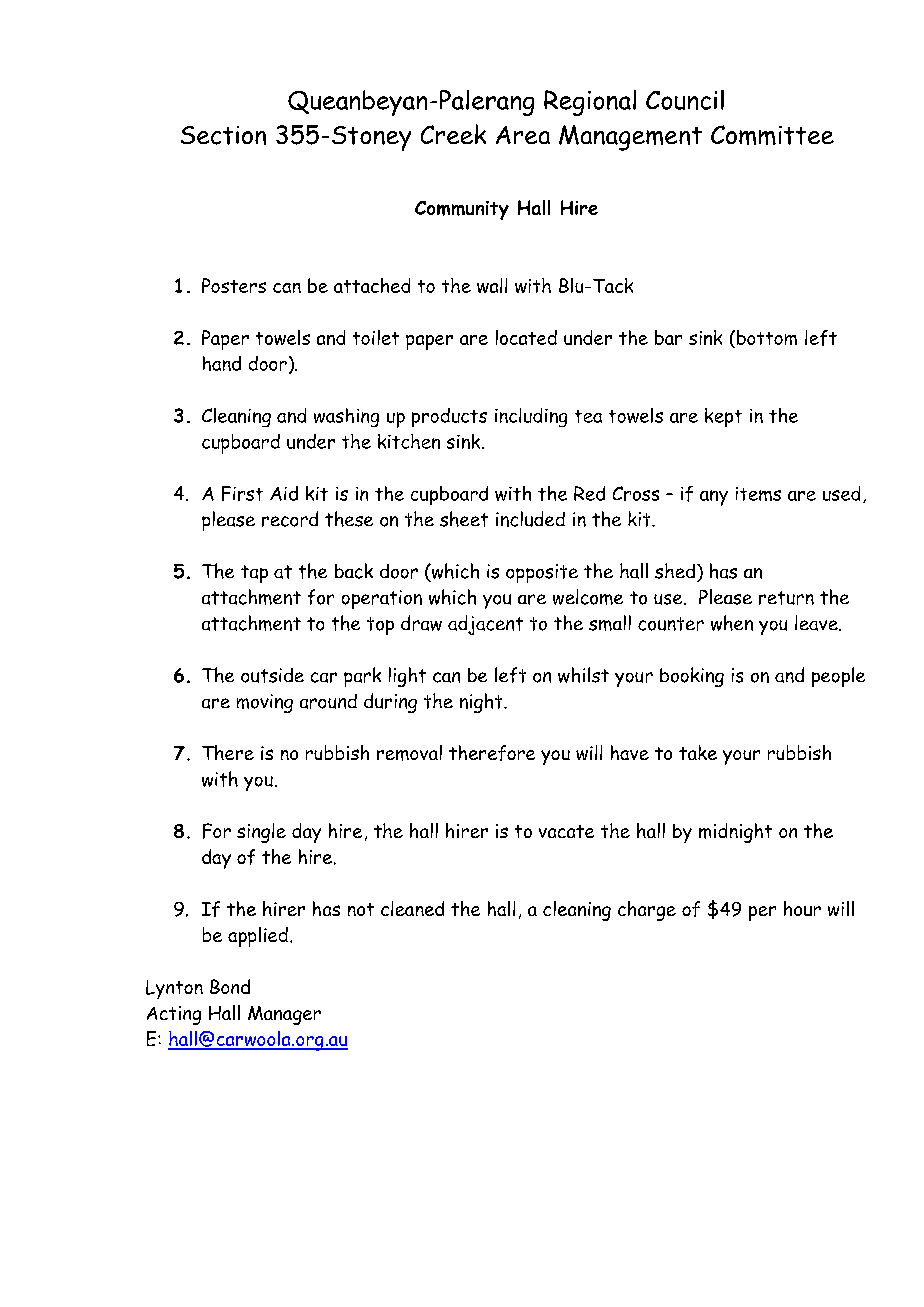  What do you see at coordinates (765, 339) in the screenshot?
I see `bottom` at bounding box center [765, 339].
